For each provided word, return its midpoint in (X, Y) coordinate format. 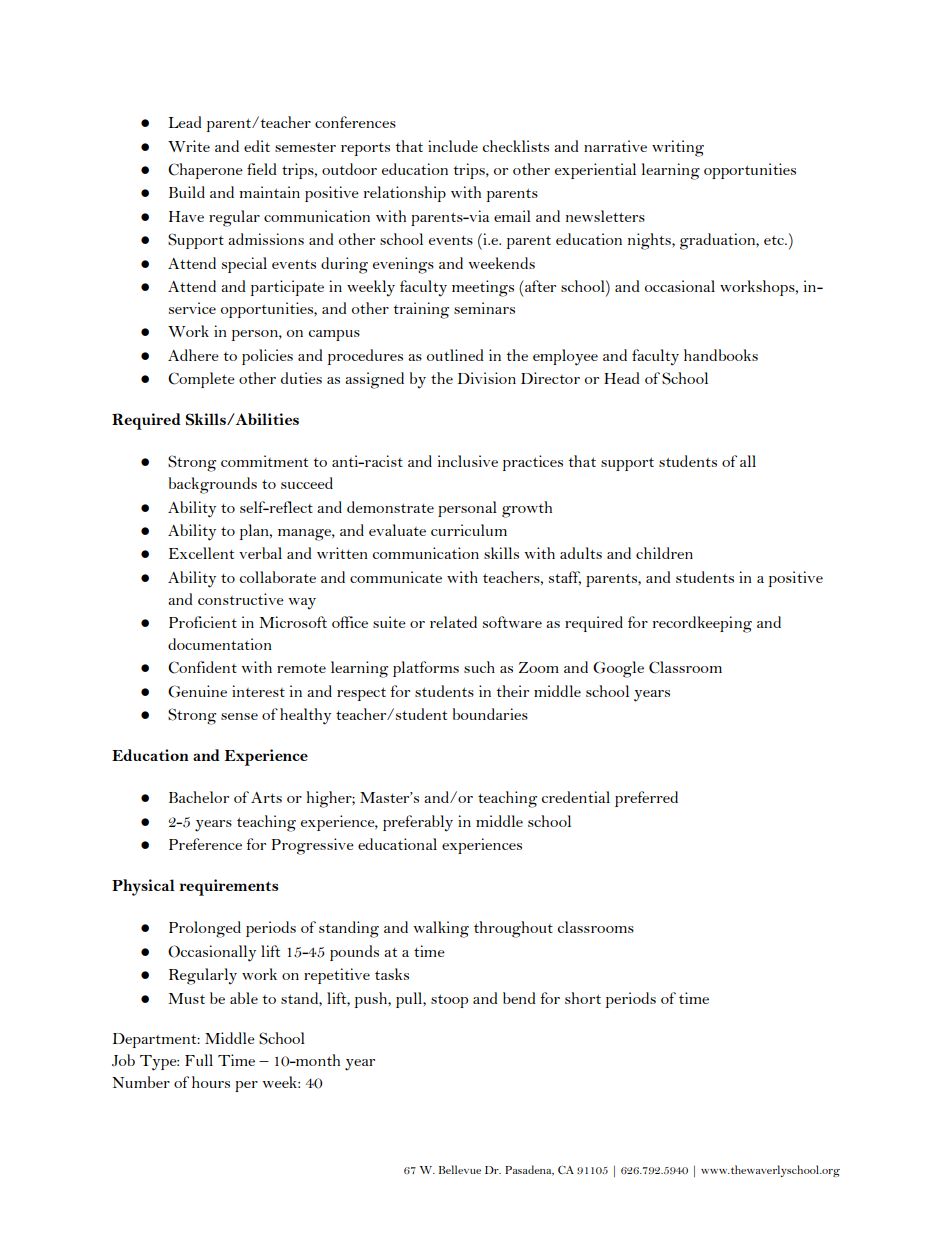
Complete (201, 380)
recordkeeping (702, 624)
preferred (646, 799)
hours (211, 1082)
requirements (228, 887)
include (453, 146)
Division (486, 378)
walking (441, 929)
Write (189, 146)
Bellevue (460, 1169)
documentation (220, 644)
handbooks (721, 355)
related (453, 622)
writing (678, 148)
